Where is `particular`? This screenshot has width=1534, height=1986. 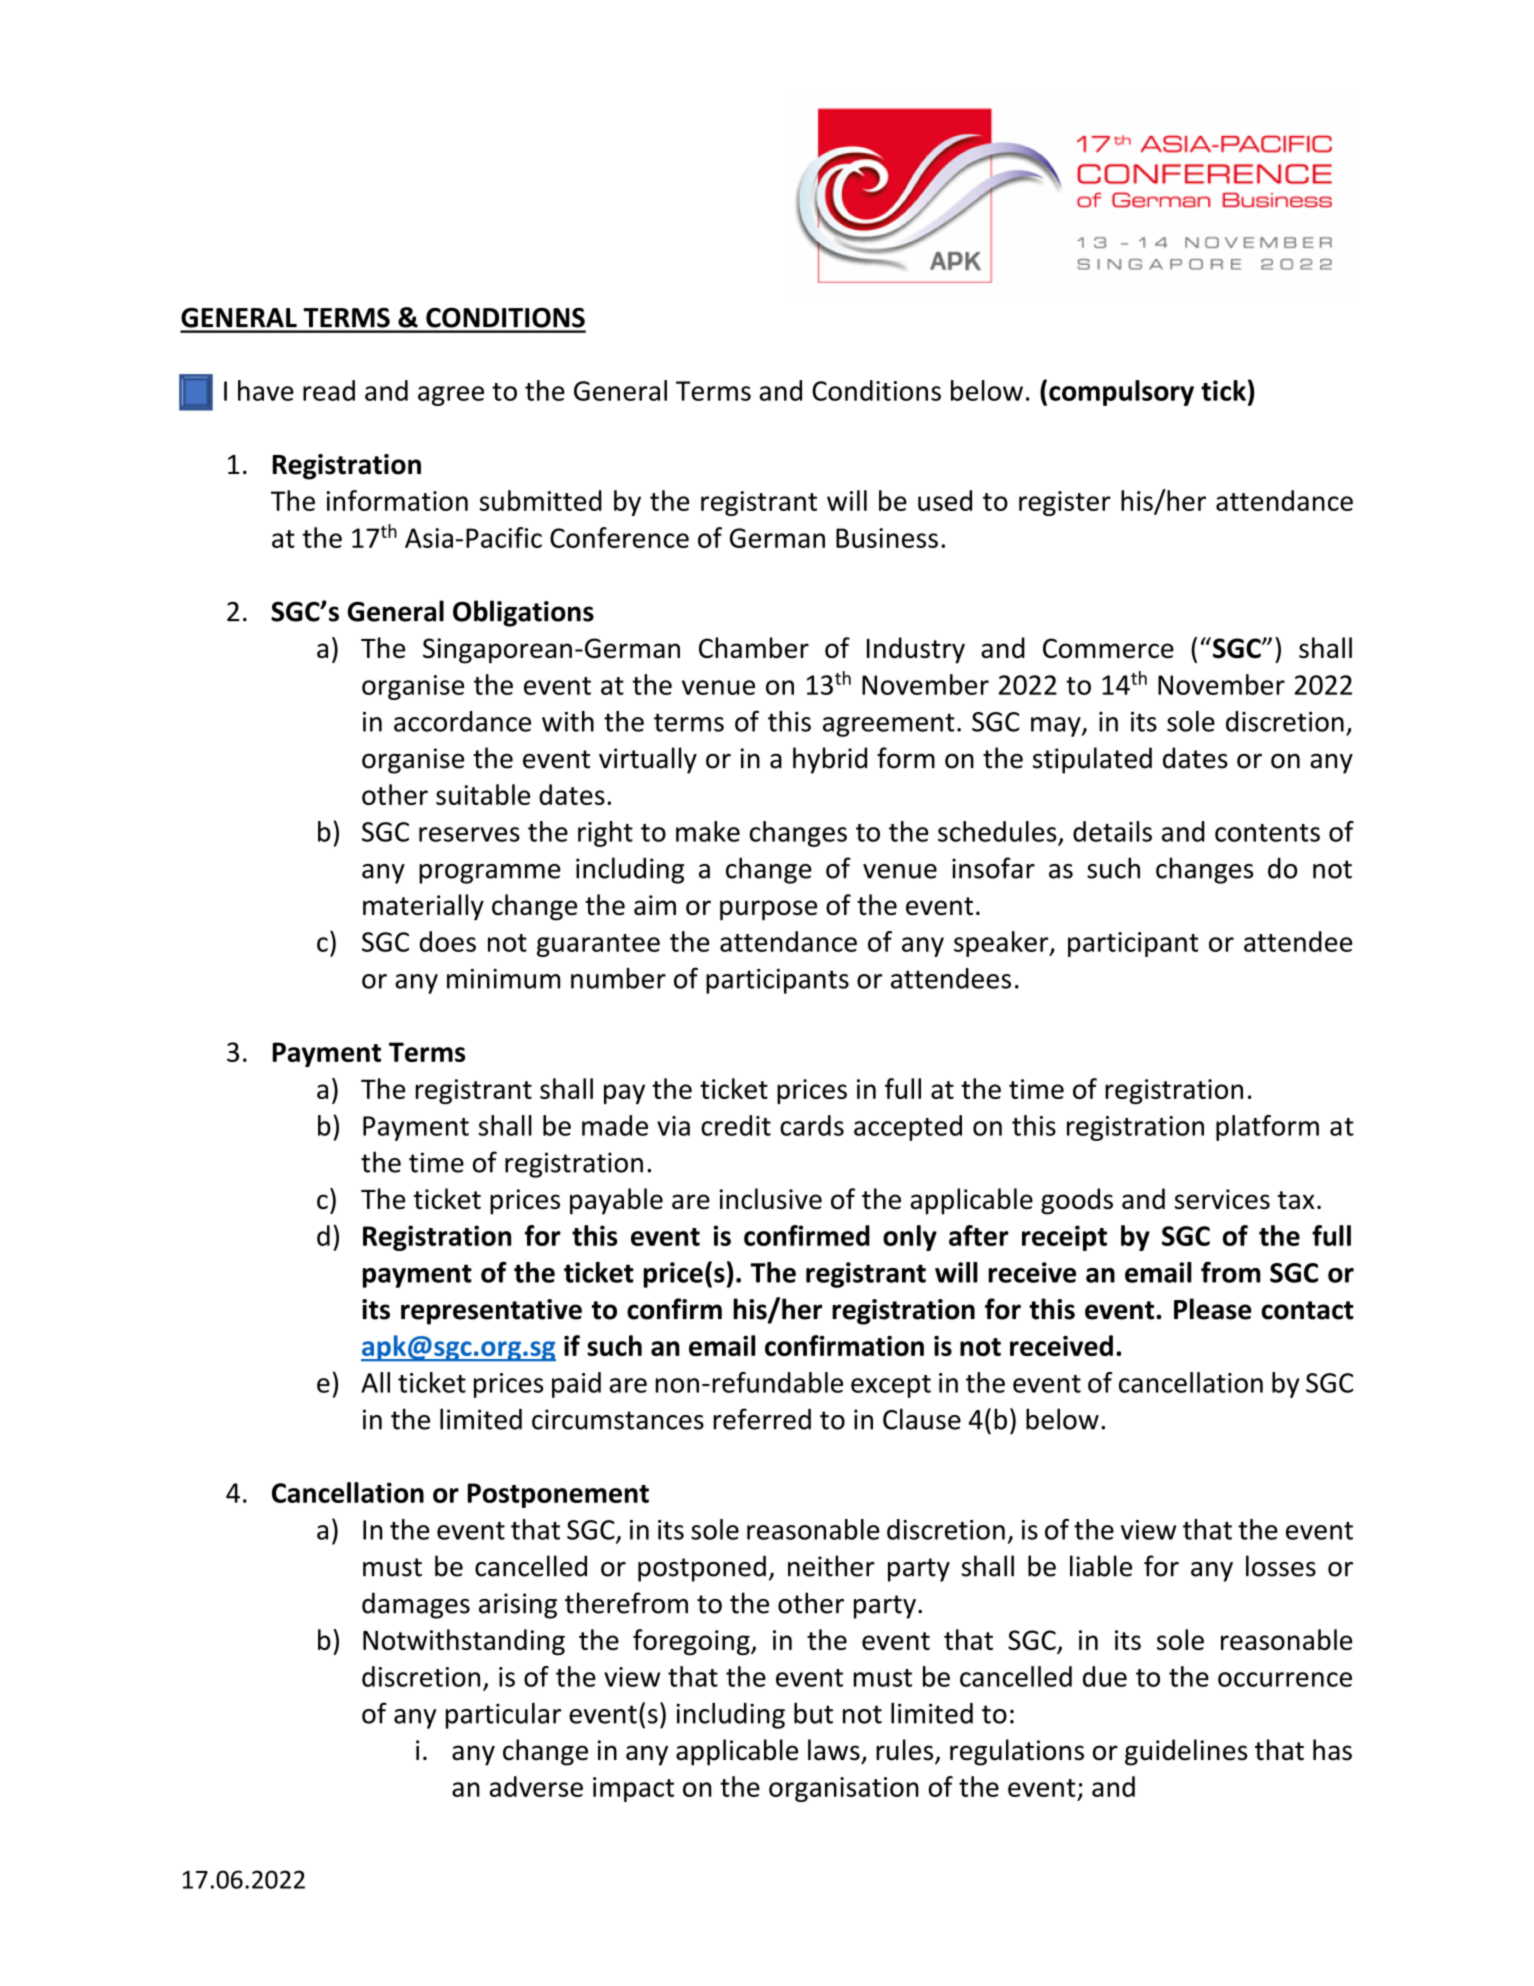
particular is located at coordinates (503, 1715).
